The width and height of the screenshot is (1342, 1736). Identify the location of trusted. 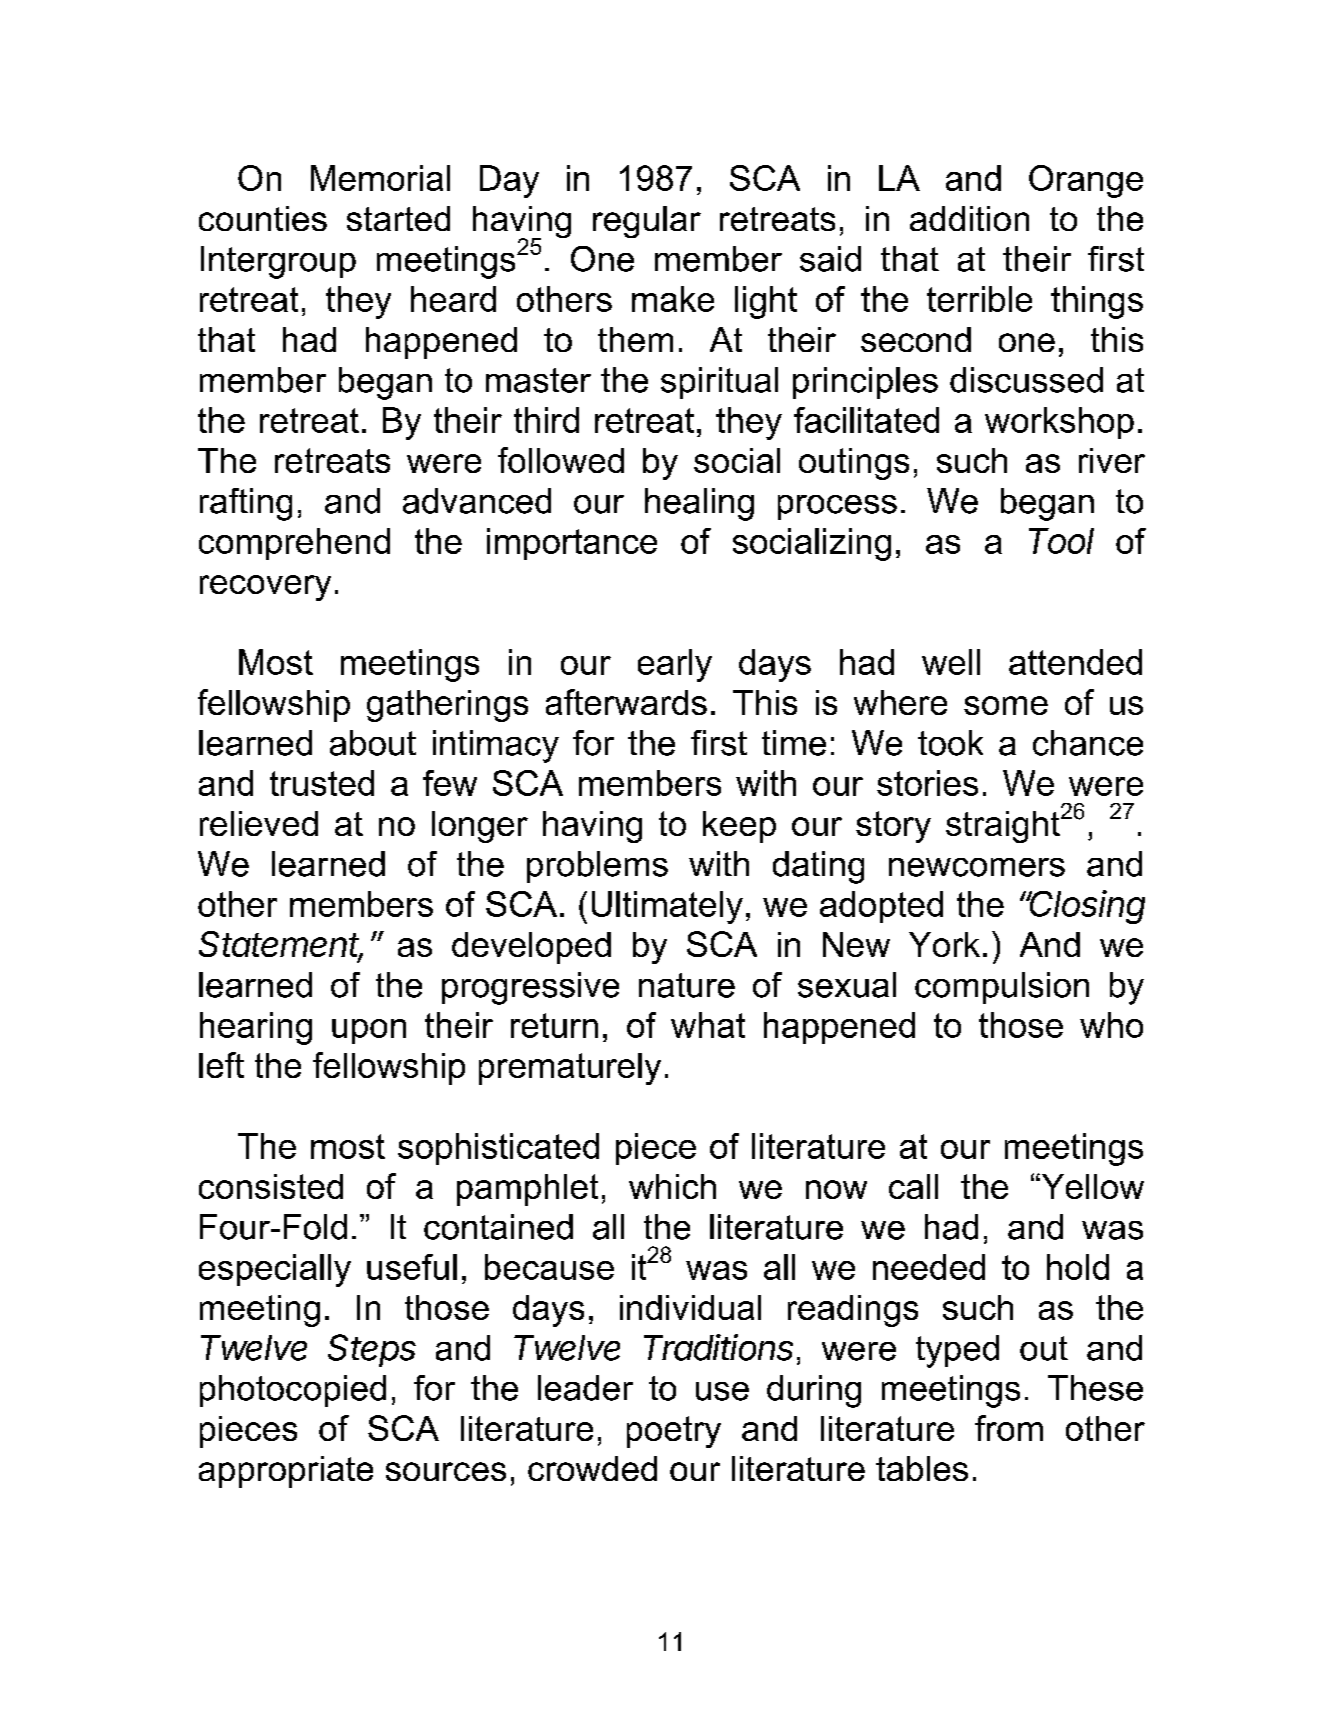
(322, 783).
